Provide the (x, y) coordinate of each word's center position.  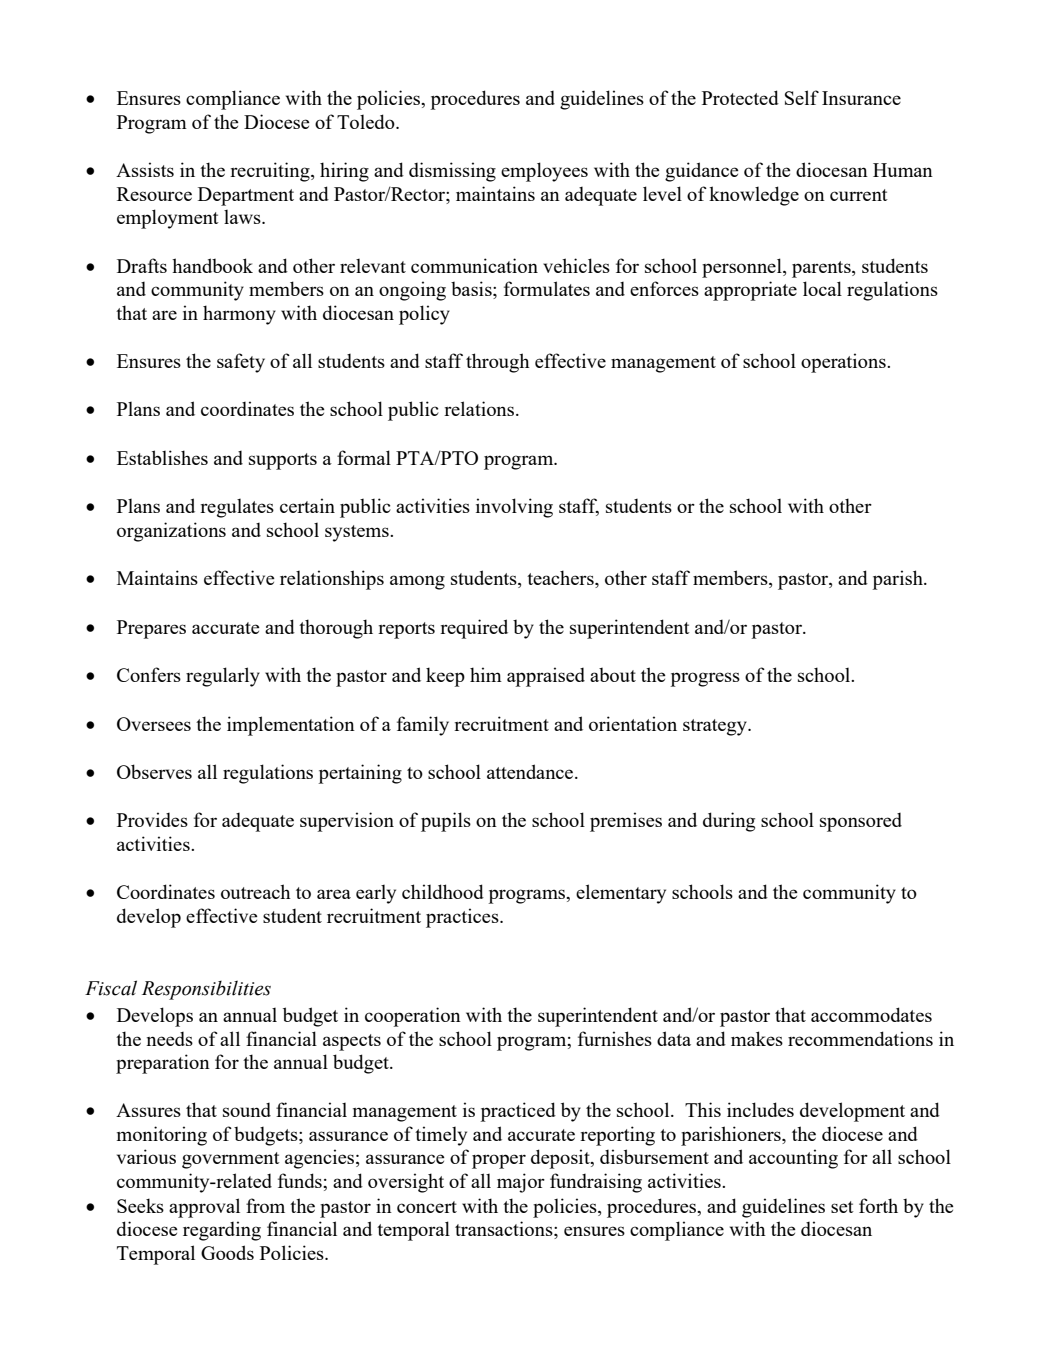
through (498, 363)
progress (705, 679)
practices (463, 918)
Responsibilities (206, 990)
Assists (145, 169)
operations (844, 363)
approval (204, 1208)
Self (802, 97)
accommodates (871, 1014)
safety (241, 363)
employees (544, 172)
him (486, 674)
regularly (223, 677)
